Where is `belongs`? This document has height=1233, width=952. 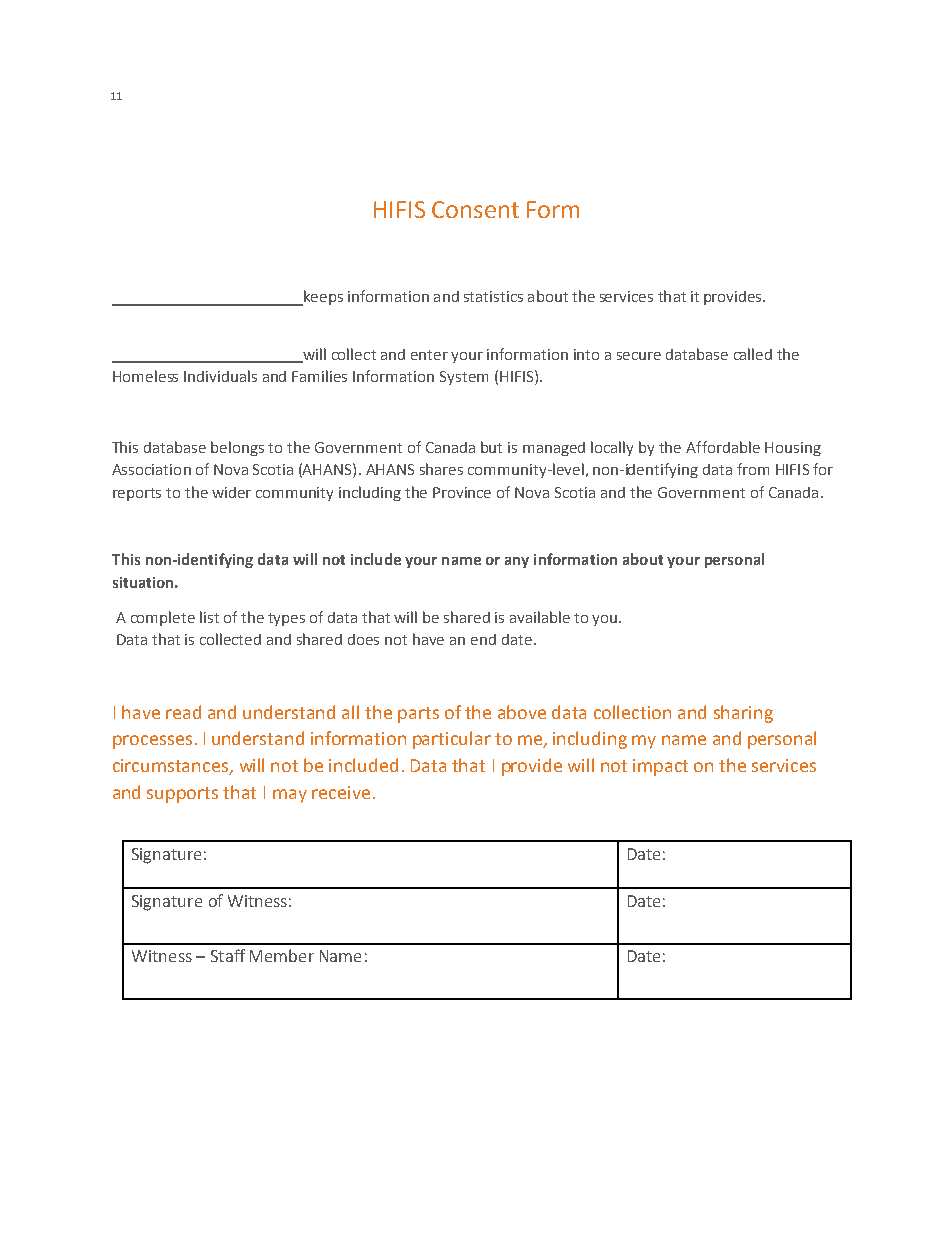
belongs is located at coordinates (237, 448).
